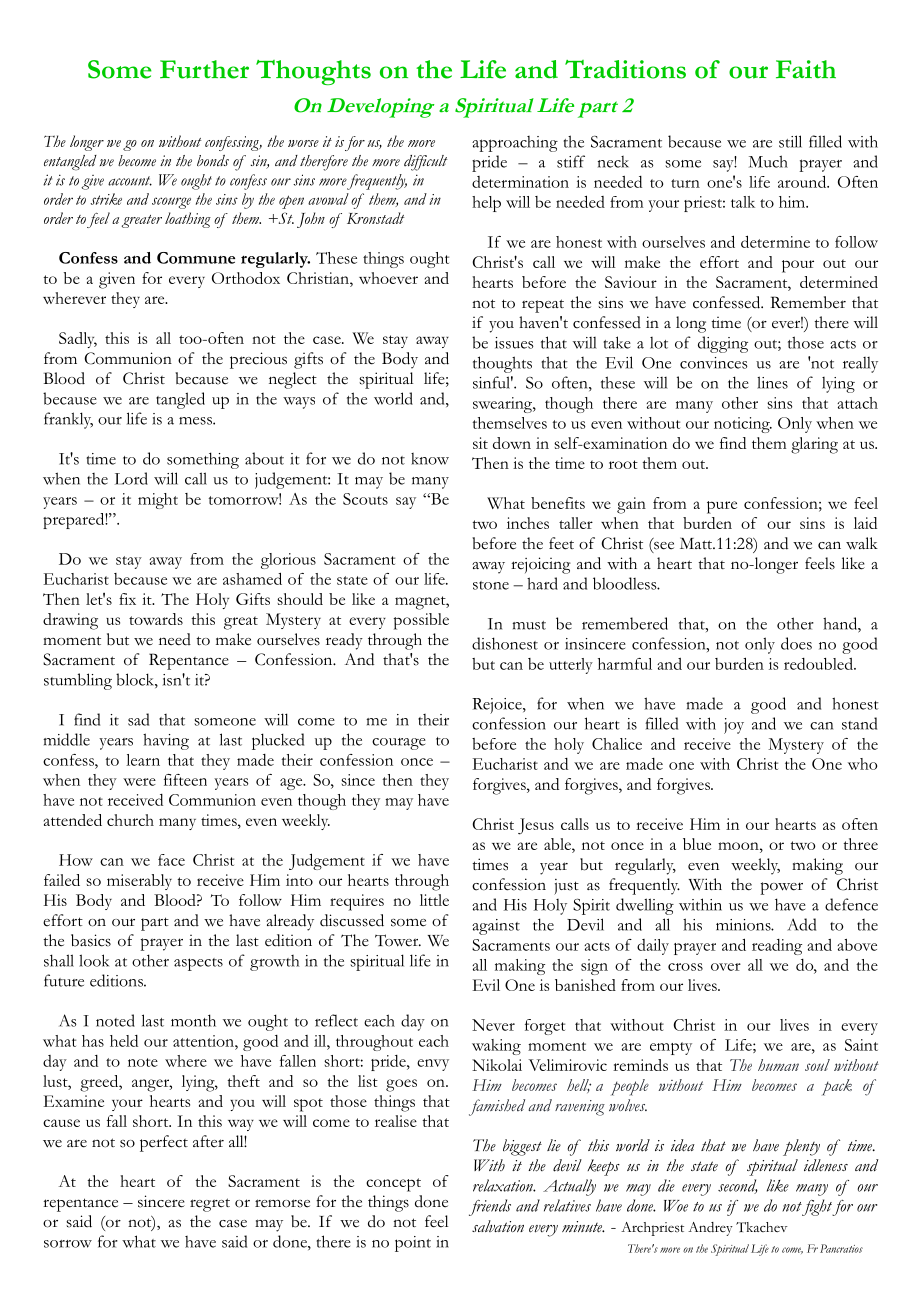 The width and height of the image is (924, 1308). I want to click on approaching, so click(515, 144).
